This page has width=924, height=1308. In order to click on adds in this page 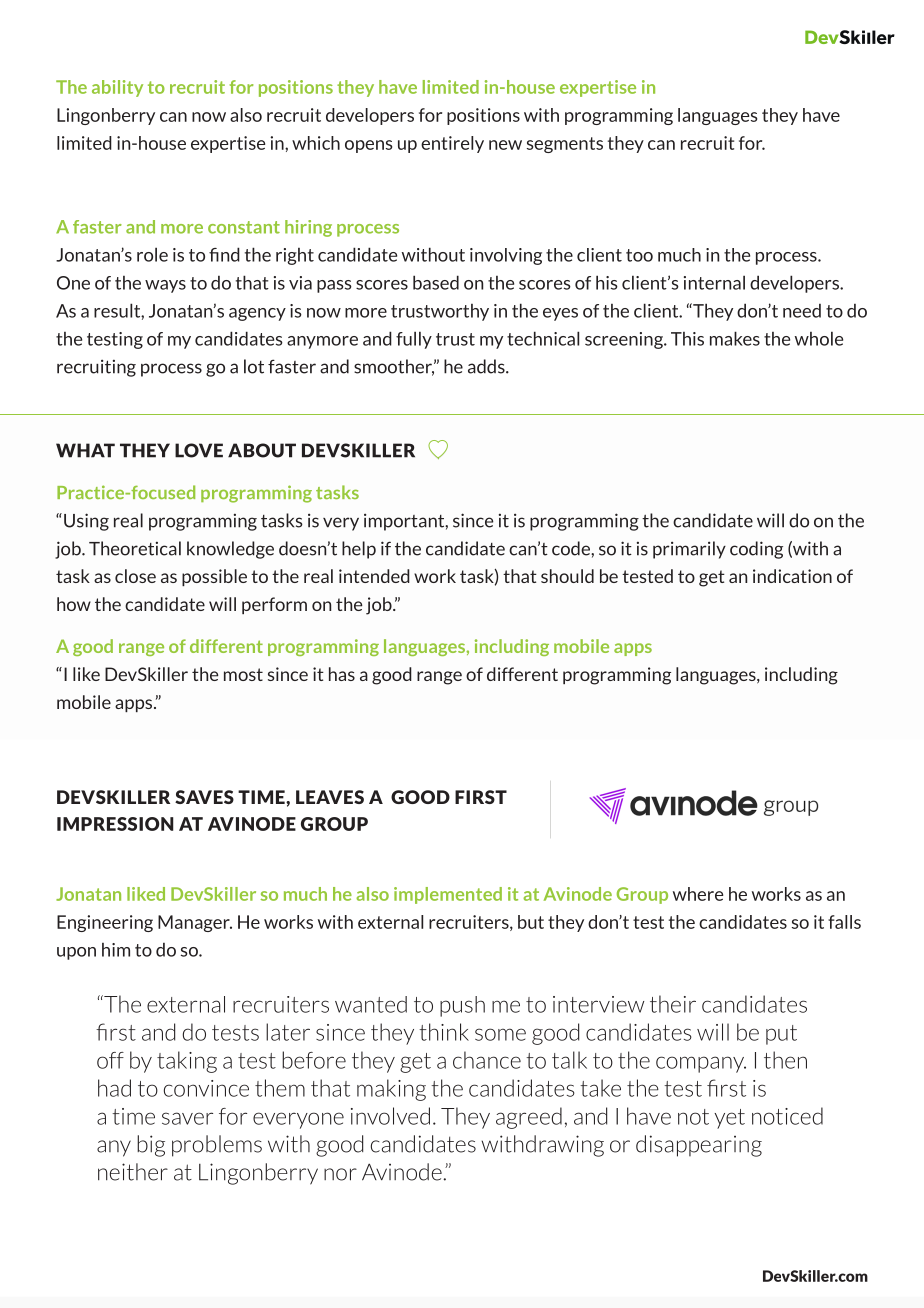, I will do `click(487, 366)`.
